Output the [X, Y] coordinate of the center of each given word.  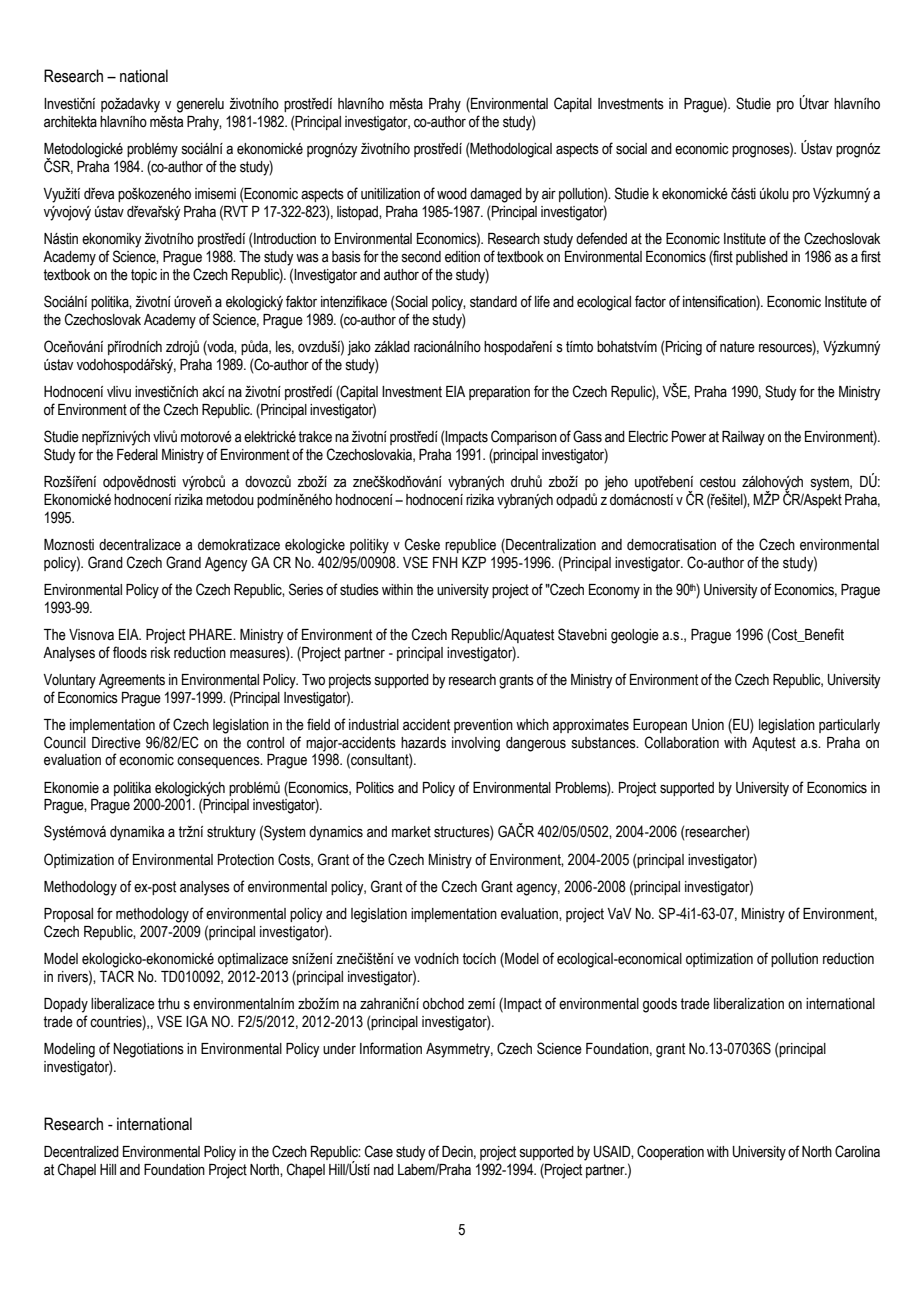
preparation [499, 393]
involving [476, 744]
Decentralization [550, 544]
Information [391, 1048]
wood [452, 194]
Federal [137, 455]
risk [160, 653]
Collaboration [682, 742]
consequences [219, 762]
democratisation [671, 545]
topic [144, 276]
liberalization [749, 1004]
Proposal [68, 915]
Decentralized [81, 1152]
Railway [743, 438]
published [762, 258]
